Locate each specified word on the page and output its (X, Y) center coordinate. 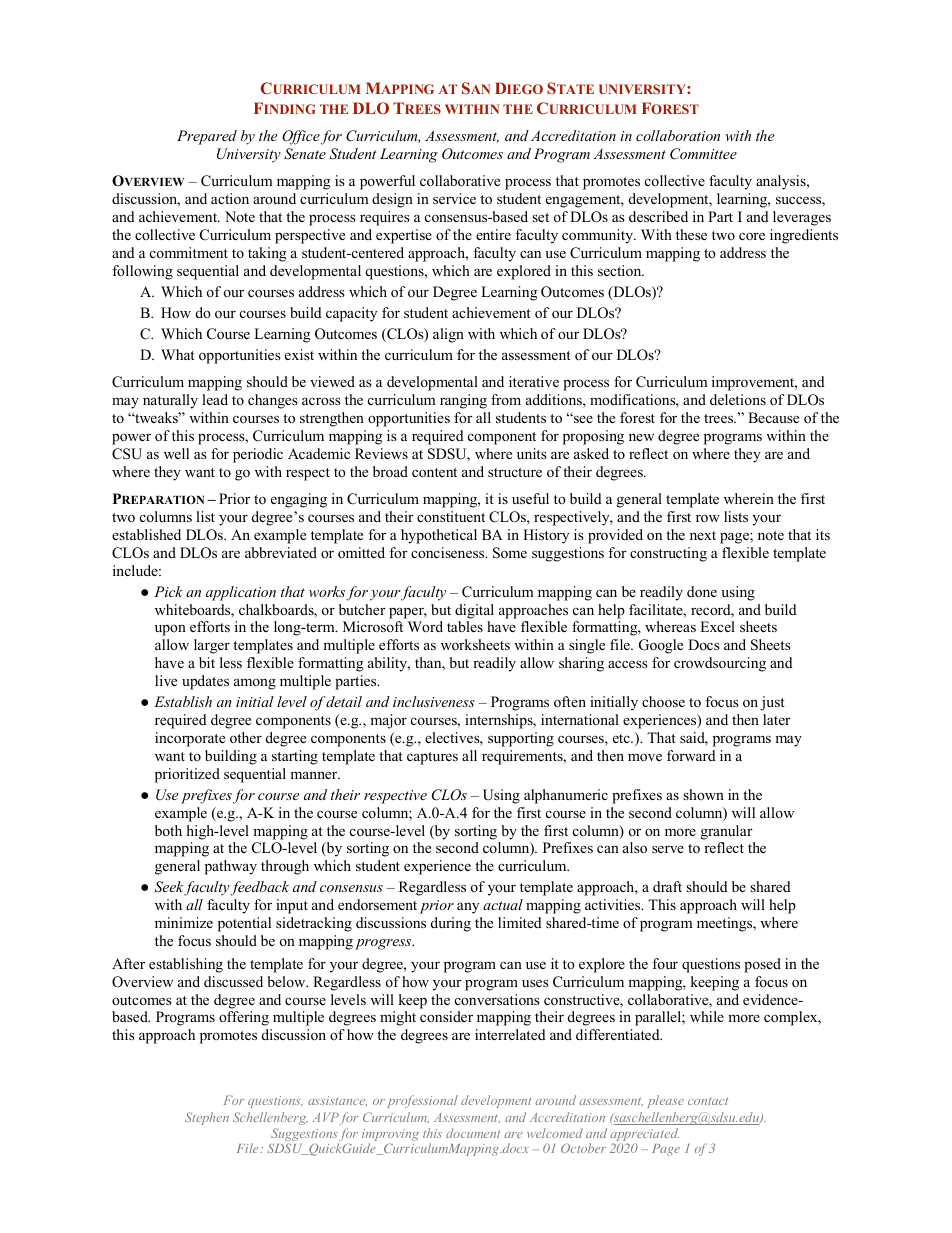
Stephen (207, 1118)
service (454, 198)
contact (708, 1101)
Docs (704, 644)
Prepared (207, 137)
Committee (703, 154)
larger (212, 646)
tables (465, 626)
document (473, 1133)
